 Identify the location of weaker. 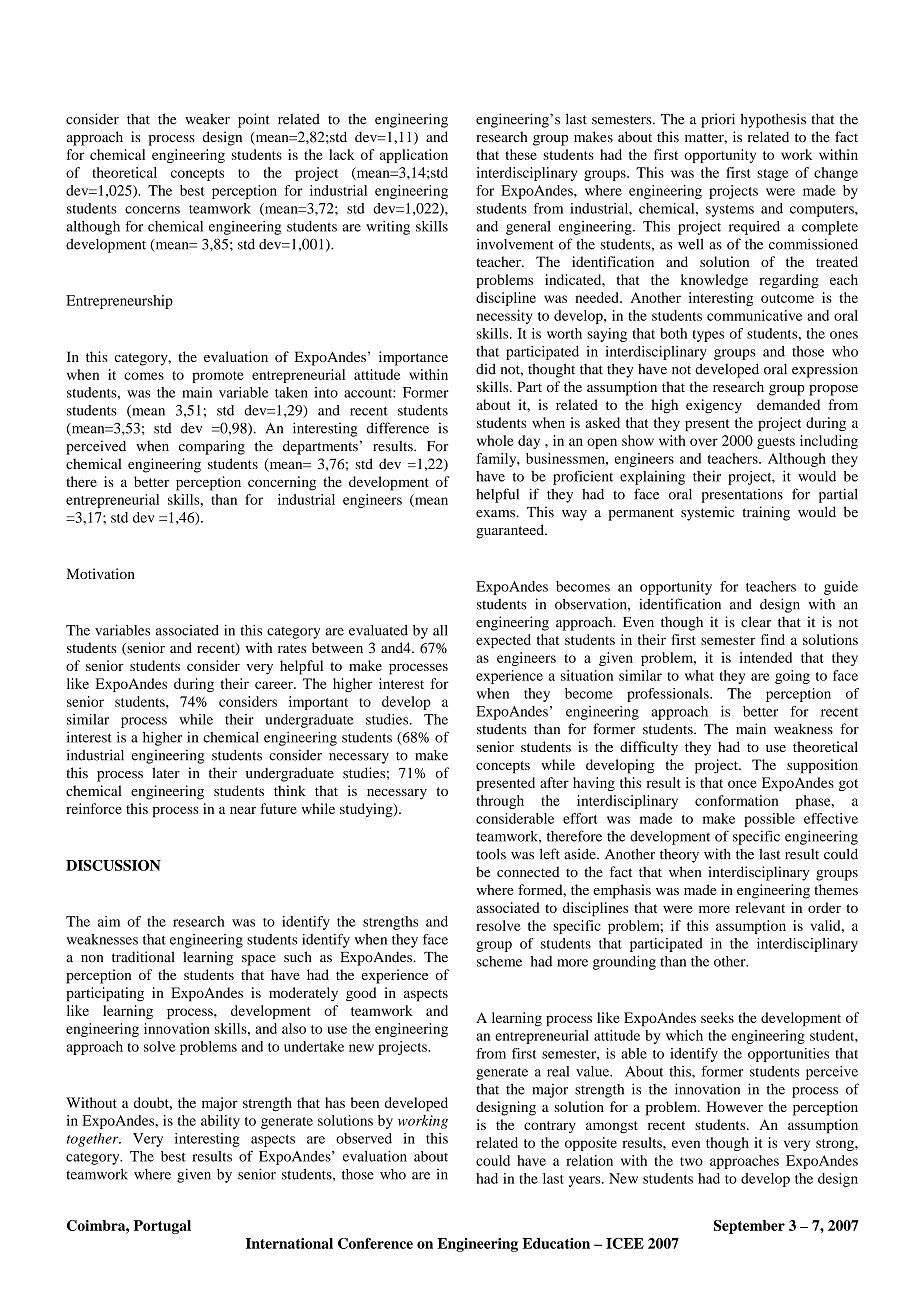
(207, 119).
